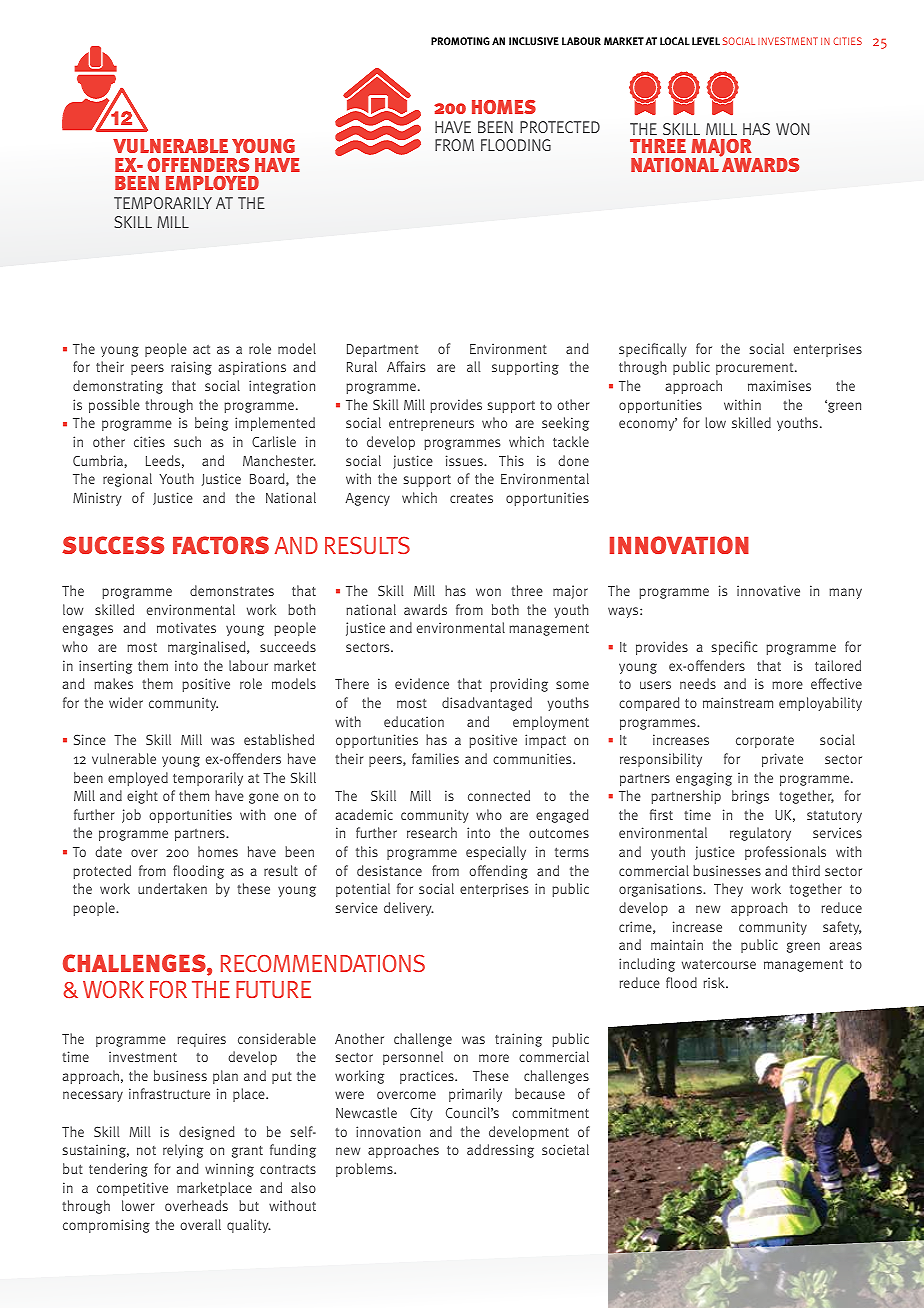  I want to click on lower, so click(138, 1205).
